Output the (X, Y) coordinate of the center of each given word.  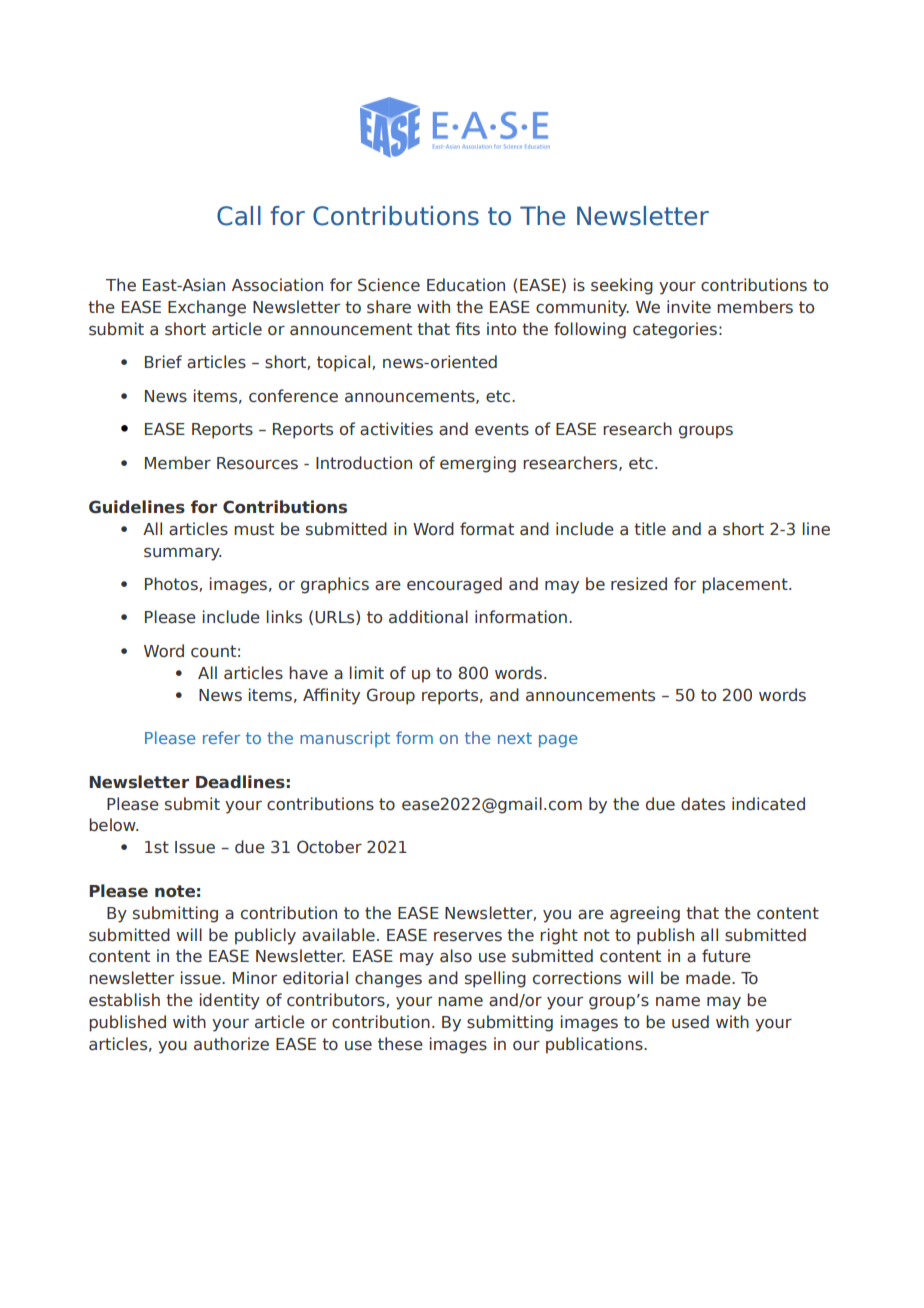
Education (466, 285)
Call (239, 216)
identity (230, 1001)
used (690, 1022)
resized (639, 584)
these (400, 1044)
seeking (622, 286)
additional (428, 617)
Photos (172, 584)
